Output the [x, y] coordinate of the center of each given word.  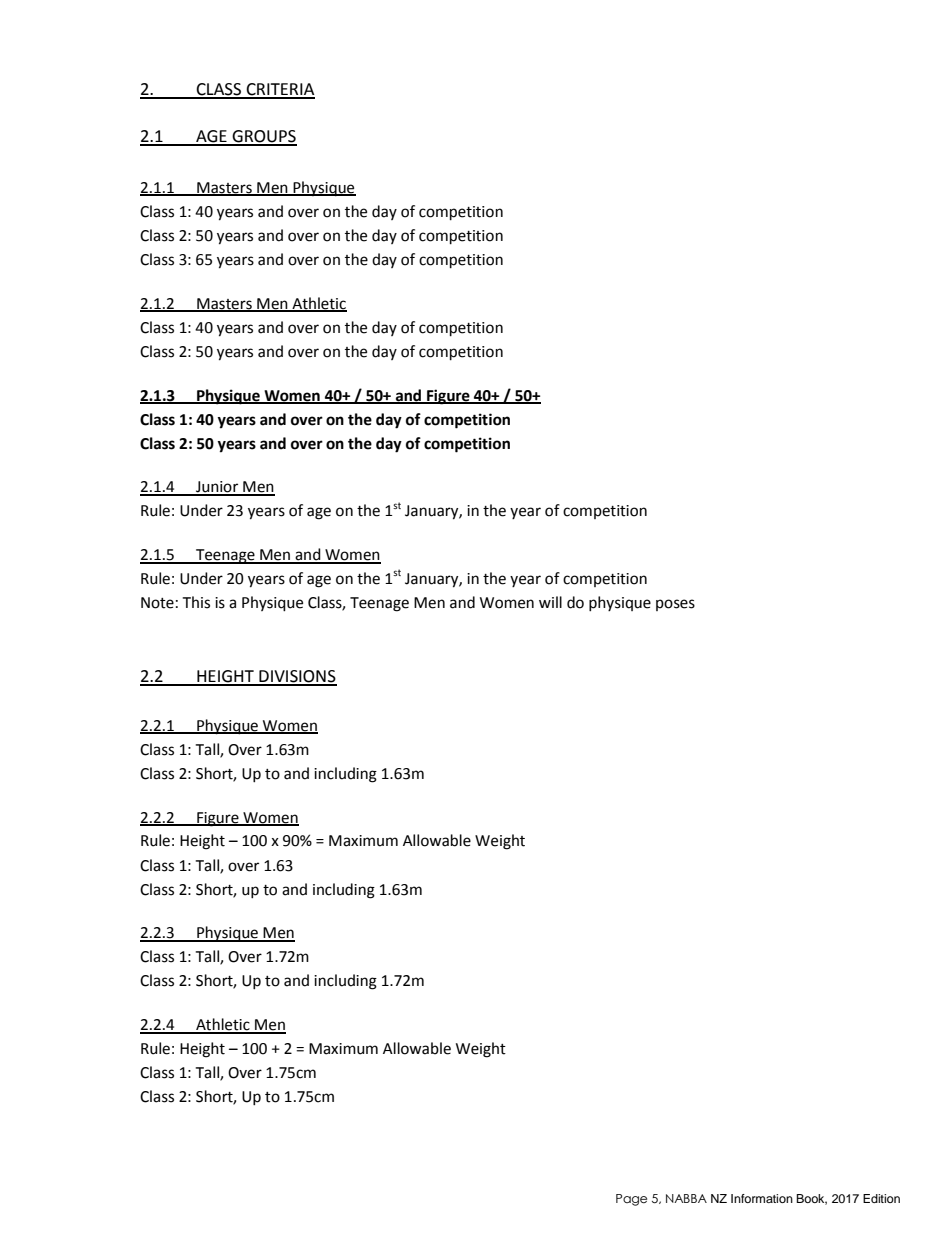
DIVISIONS [297, 677]
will [550, 602]
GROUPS [263, 137]
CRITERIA [279, 90]
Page [631, 1200]
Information [762, 1198]
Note [157, 603]
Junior [217, 488]
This [196, 602]
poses [675, 605]
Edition [881, 1198]
